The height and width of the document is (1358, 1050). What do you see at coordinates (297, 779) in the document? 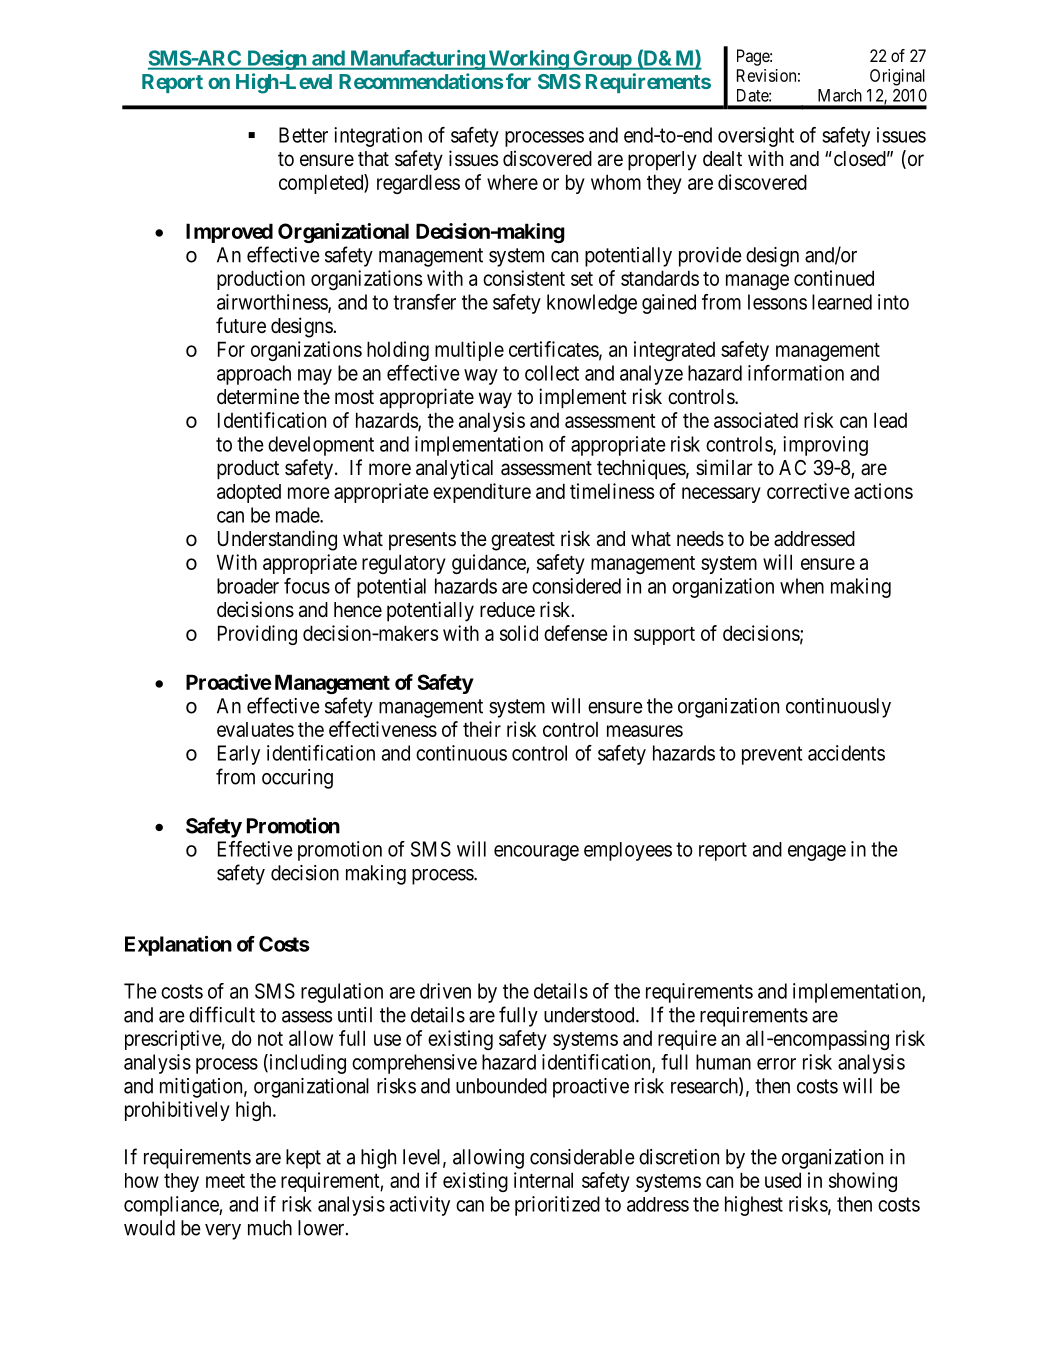
I see `occuring` at bounding box center [297, 779].
